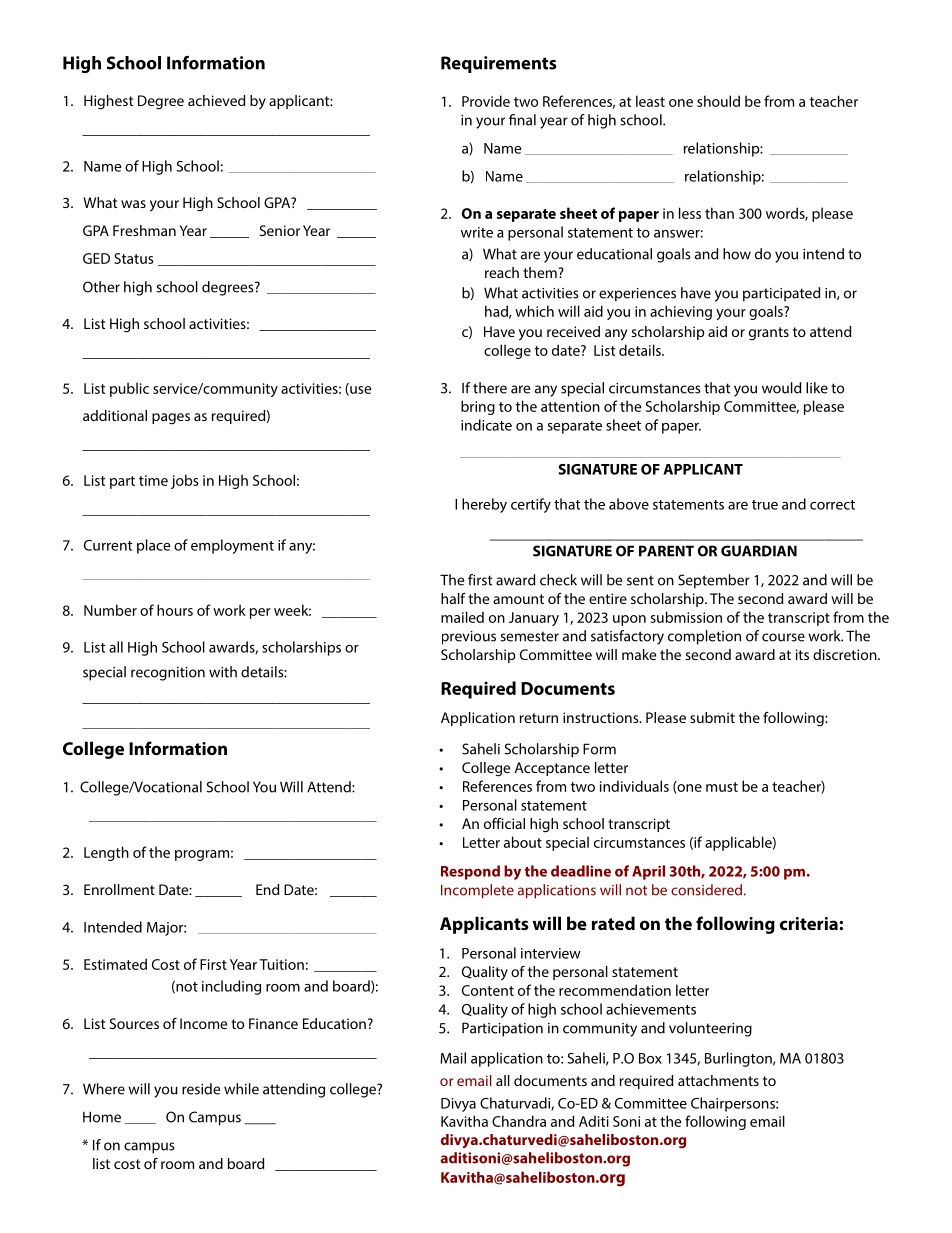 This screenshot has width=952, height=1233. What do you see at coordinates (504, 823) in the screenshot?
I see `official` at bounding box center [504, 823].
